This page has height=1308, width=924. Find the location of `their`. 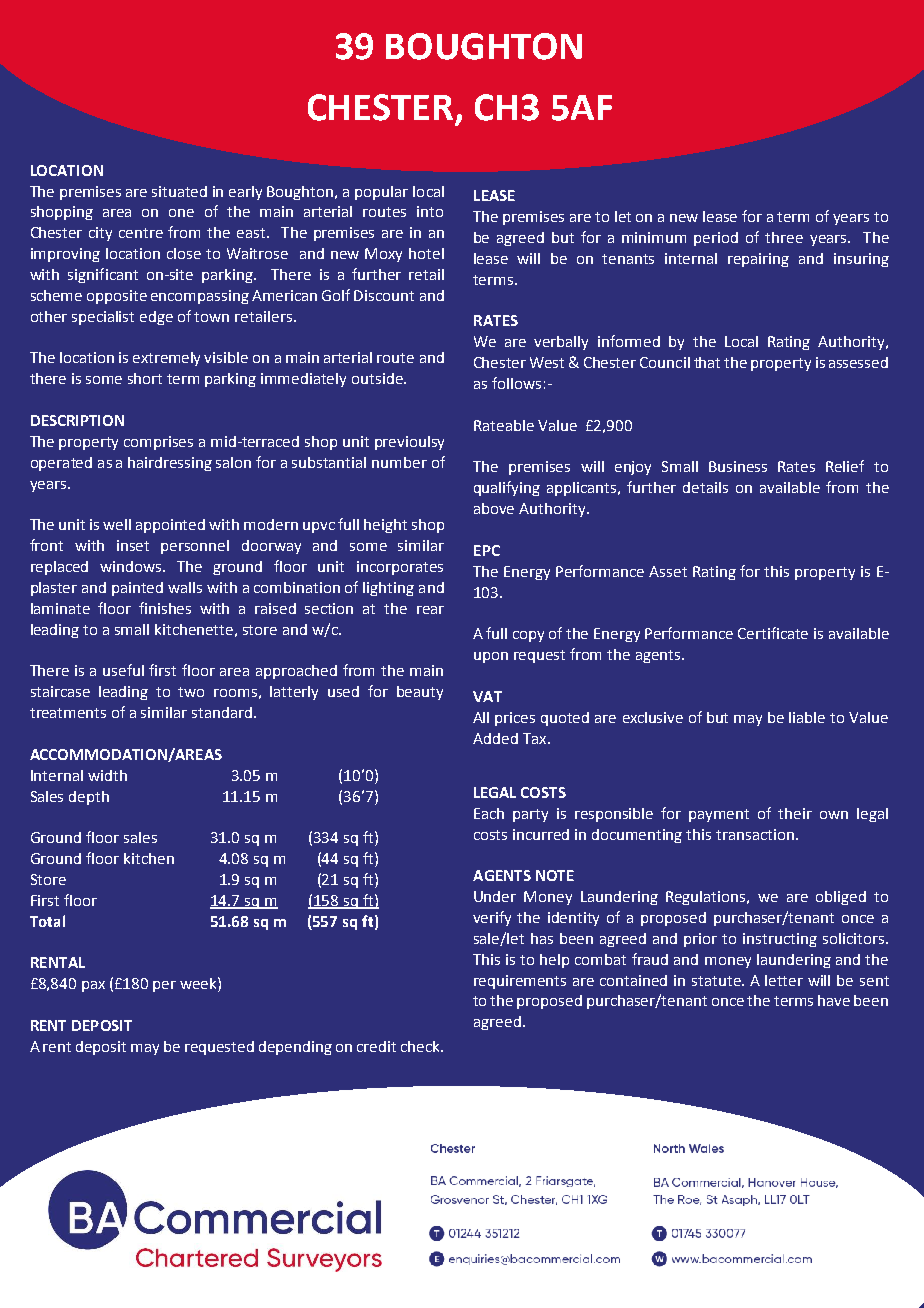

their is located at coordinates (795, 813).
